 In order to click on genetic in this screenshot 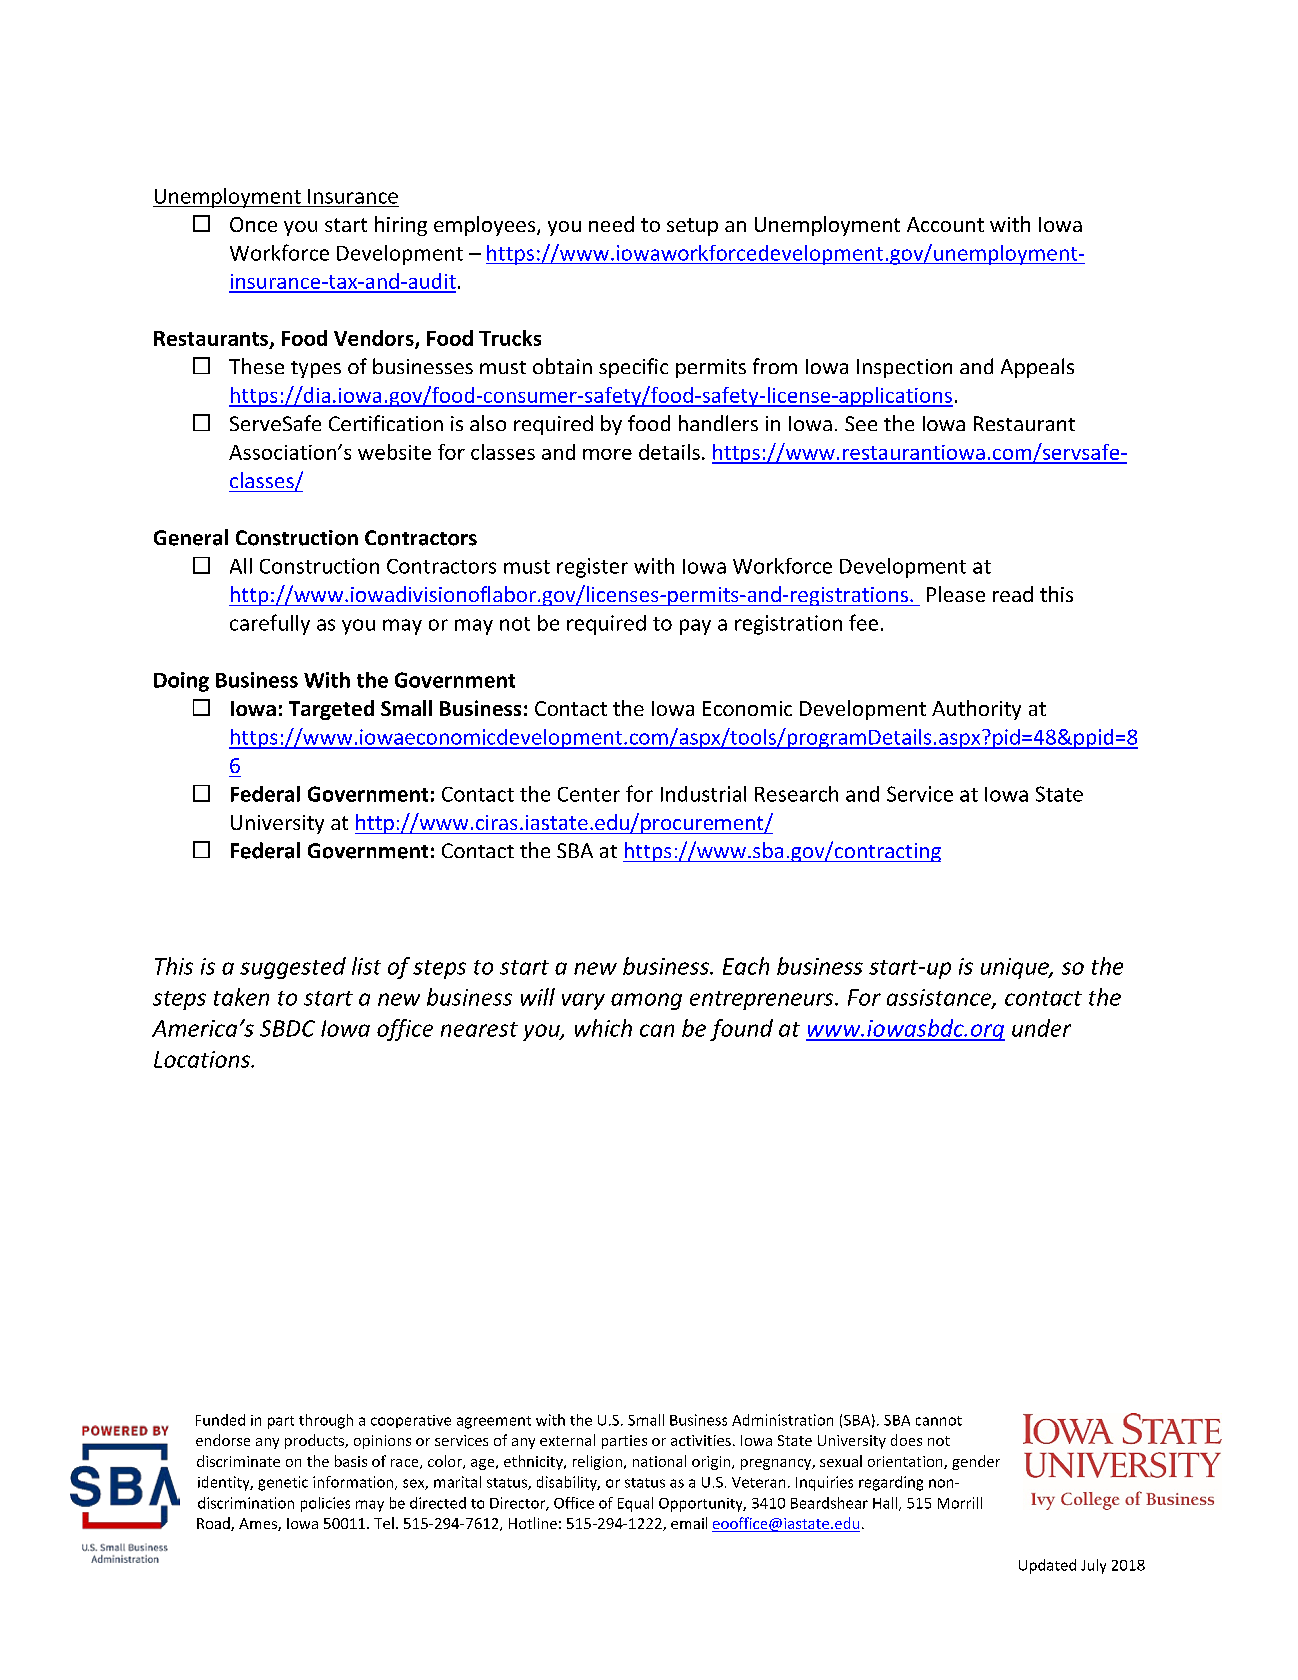, I will do `click(283, 1483)`.
